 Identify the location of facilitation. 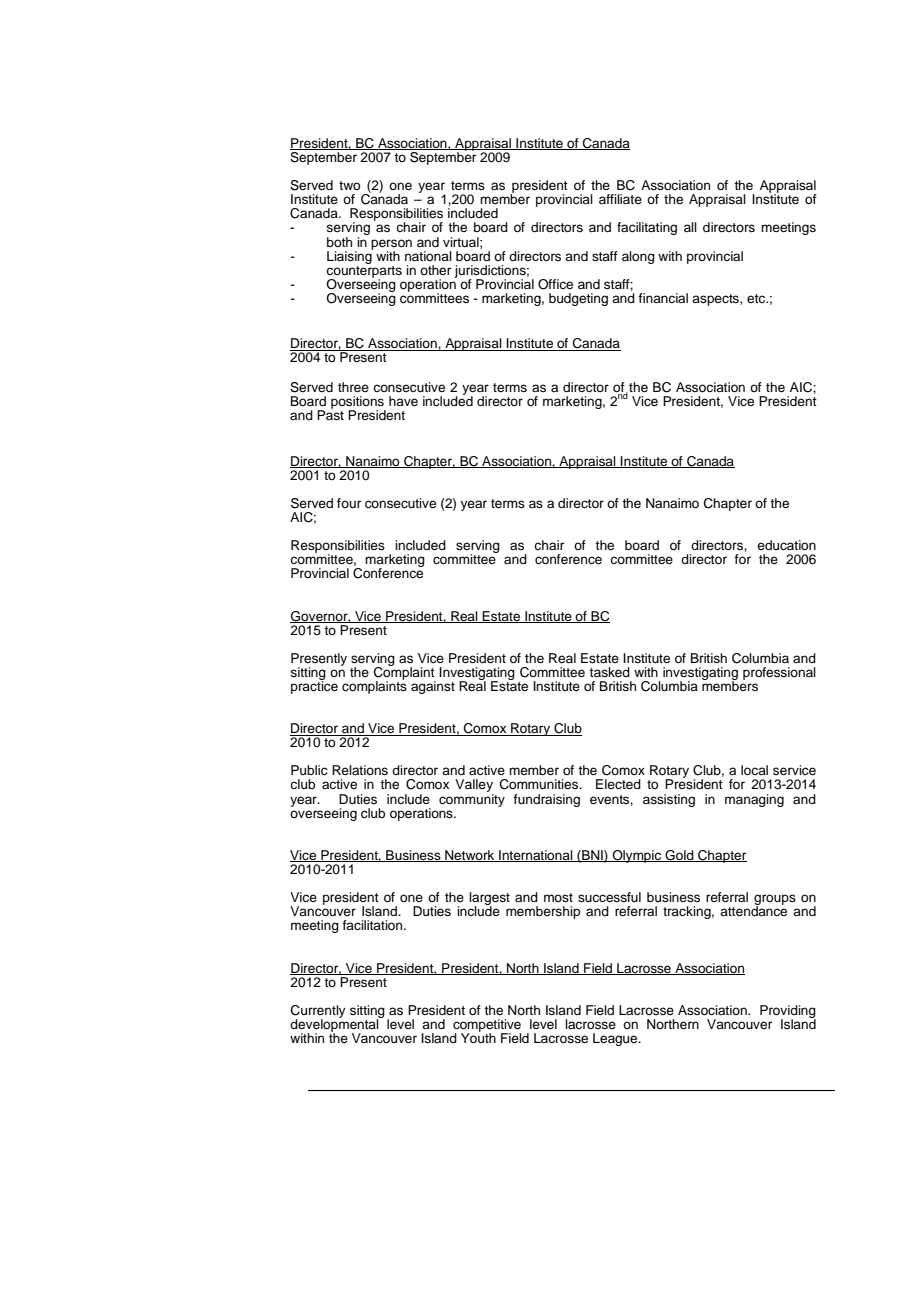
(373, 925).
